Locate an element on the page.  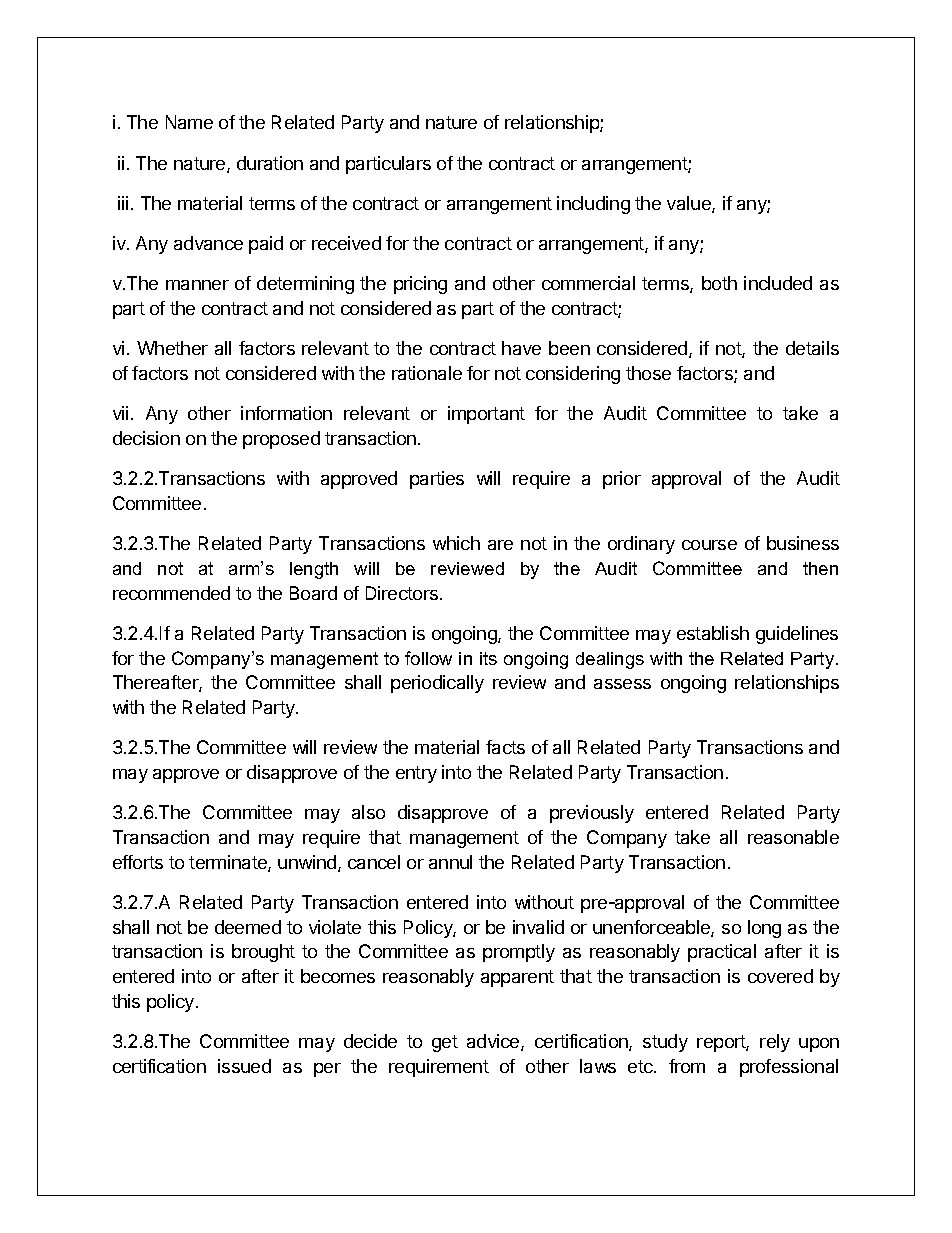
Name is located at coordinates (189, 122).
